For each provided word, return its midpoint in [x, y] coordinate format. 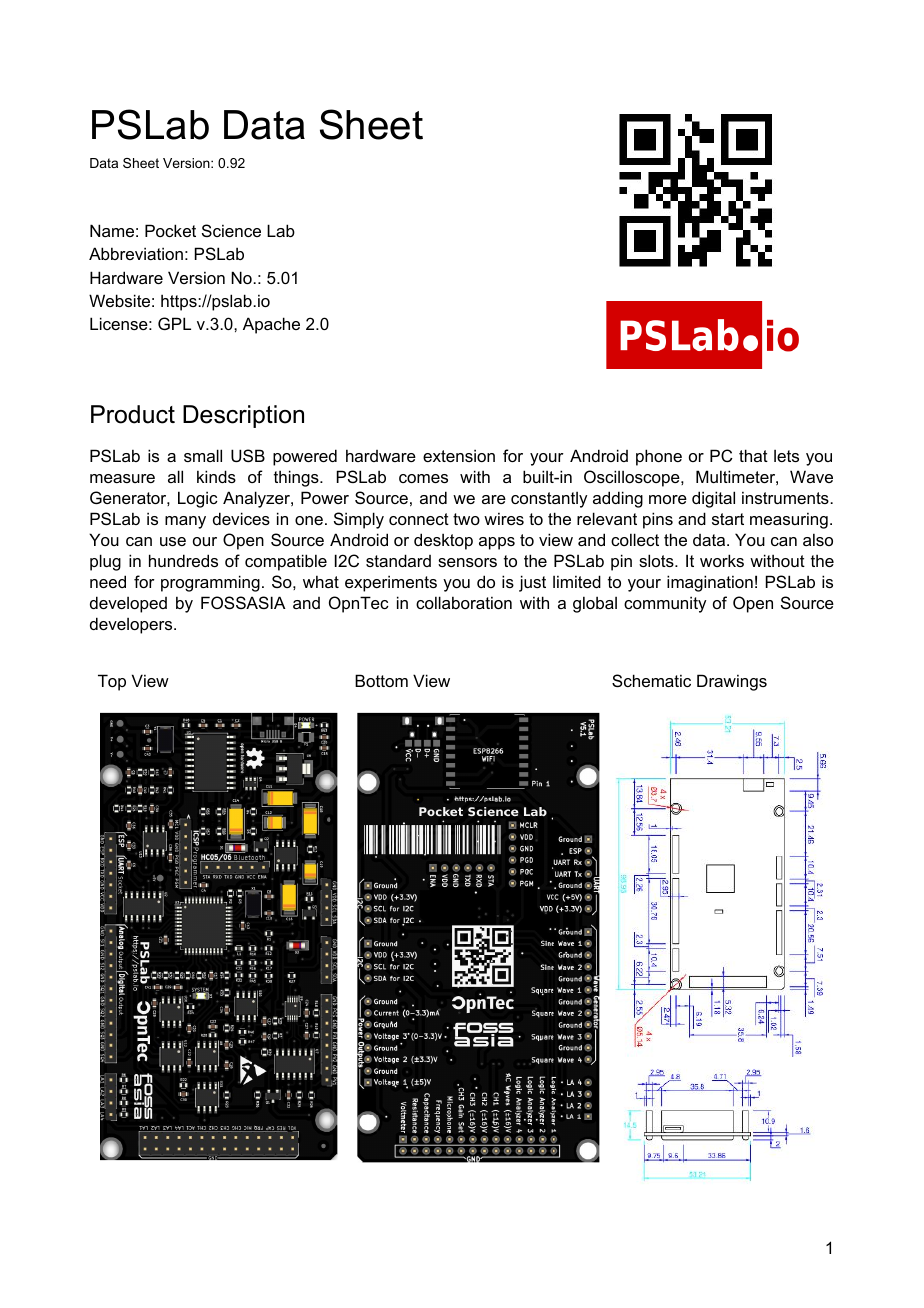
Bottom [381, 680]
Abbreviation [136, 253]
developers [132, 625]
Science [231, 230]
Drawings [732, 682]
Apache [271, 325]
